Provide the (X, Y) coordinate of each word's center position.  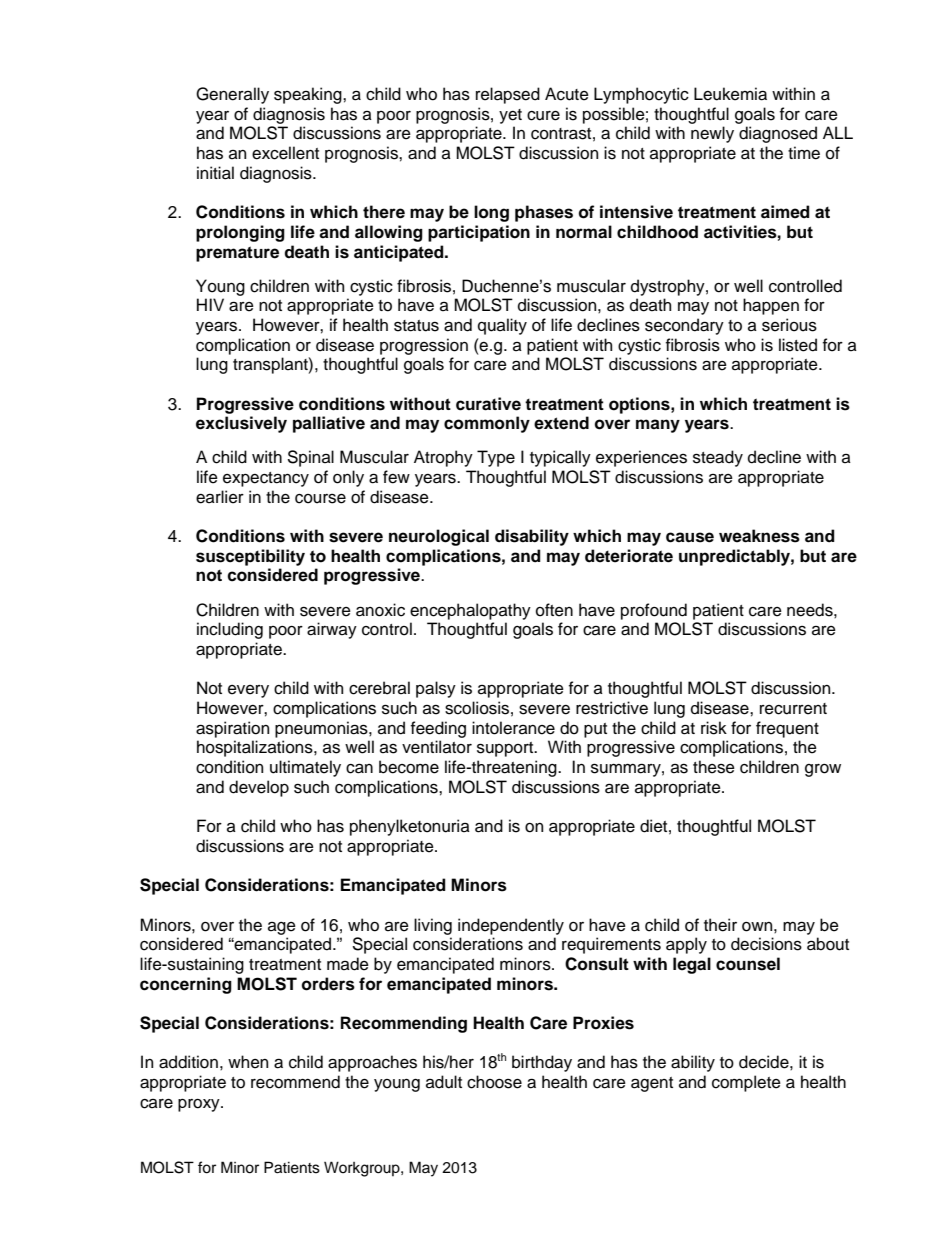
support (506, 749)
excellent (285, 153)
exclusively (241, 424)
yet (510, 116)
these (714, 767)
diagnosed (778, 134)
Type (496, 458)
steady (718, 458)
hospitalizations (256, 748)
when (248, 1062)
